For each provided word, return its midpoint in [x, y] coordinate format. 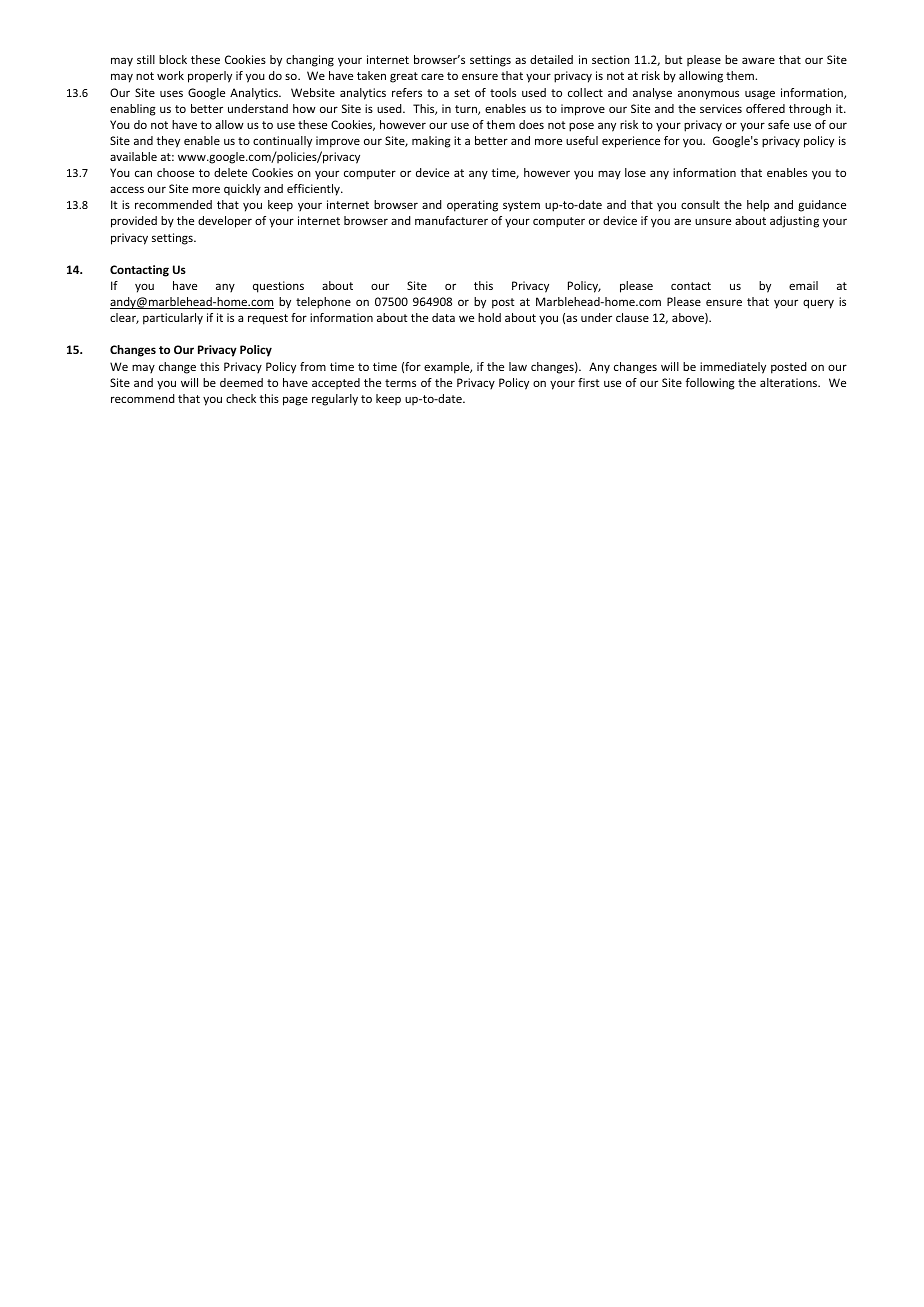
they [168, 142]
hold [489, 317]
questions [278, 287]
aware [758, 60]
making [431, 142]
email [803, 285]
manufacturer [451, 220]
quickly [242, 190]
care [432, 76]
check [241, 398]
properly [210, 77]
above [689, 318]
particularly [173, 319]
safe [778, 124]
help [758, 206]
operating [472, 206]
